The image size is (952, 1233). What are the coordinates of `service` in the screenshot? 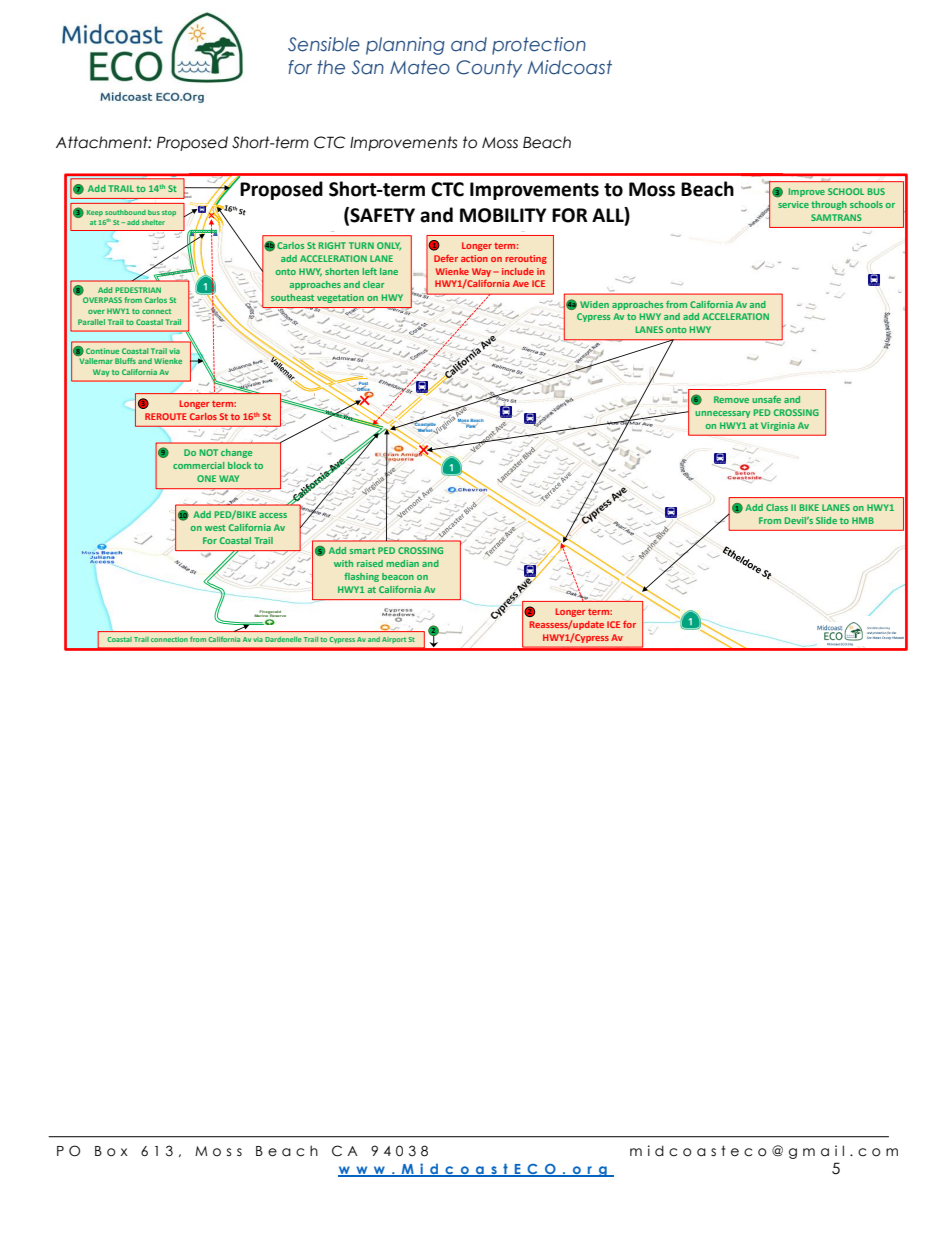 It's located at (793, 204).
